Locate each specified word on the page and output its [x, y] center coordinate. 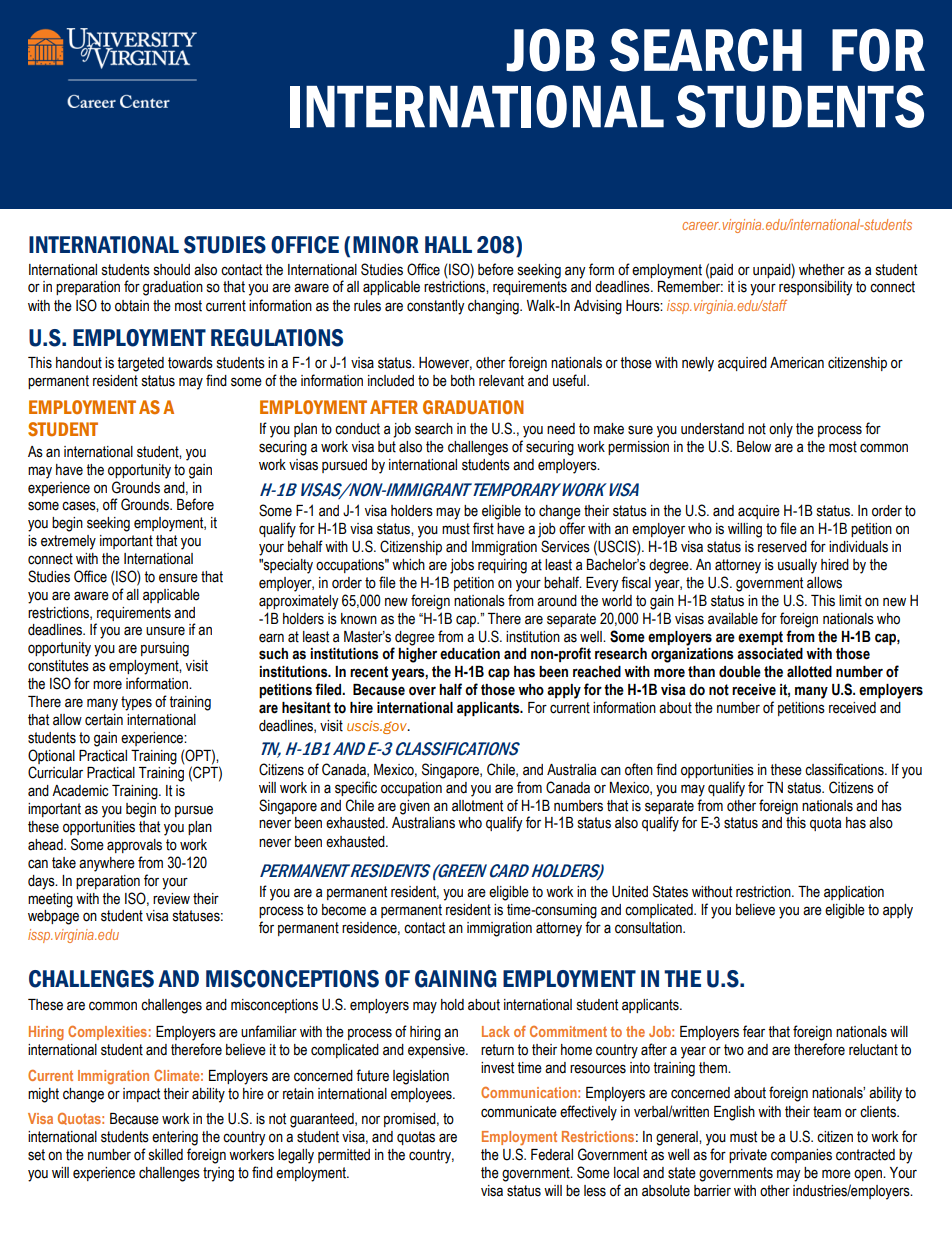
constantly [436, 307]
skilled [166, 1155]
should [172, 270]
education [470, 654]
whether [822, 270]
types [136, 703]
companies [801, 1156]
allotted [809, 672]
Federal [552, 1155]
